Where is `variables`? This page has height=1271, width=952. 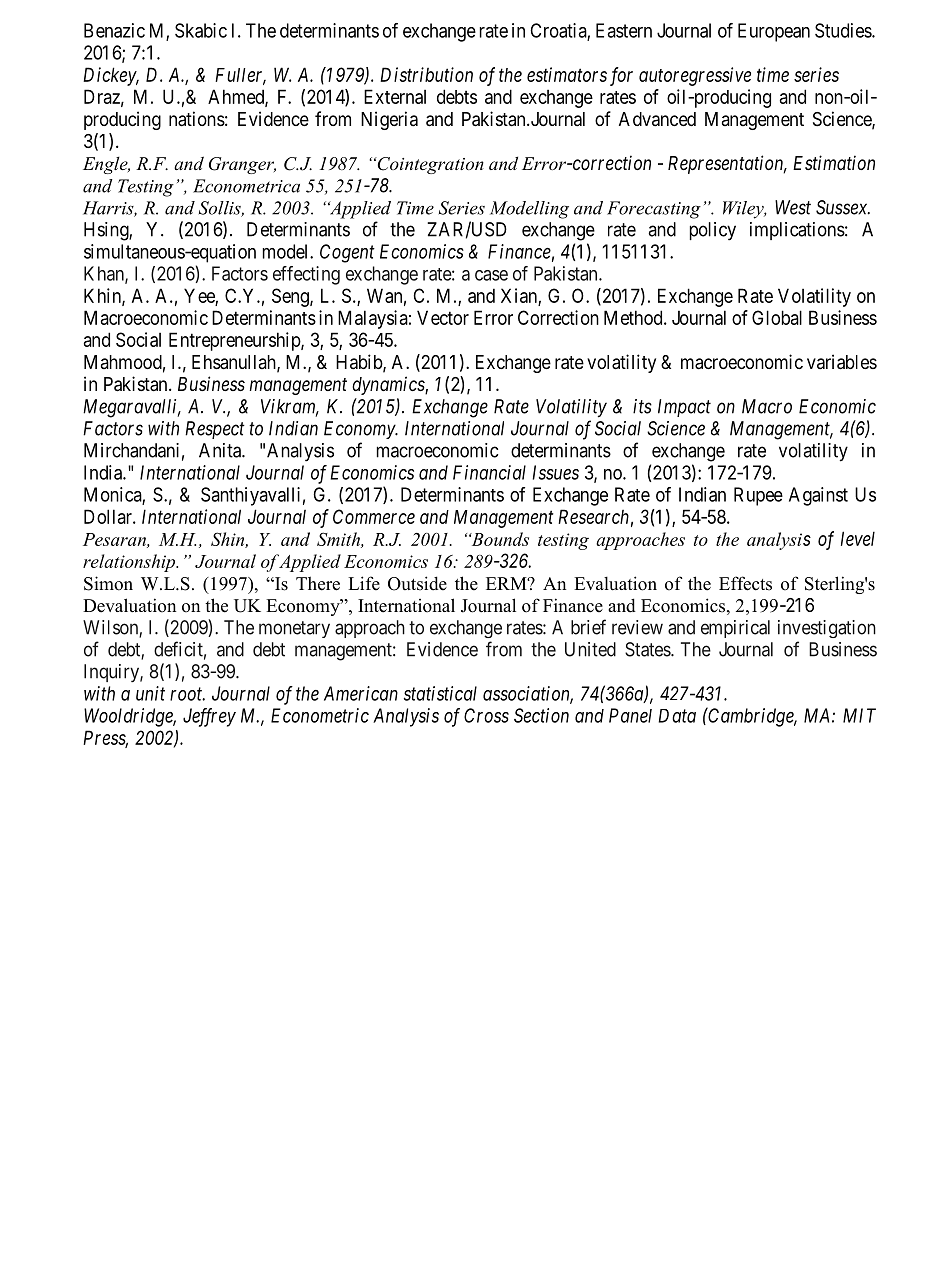 variables is located at coordinates (842, 362).
